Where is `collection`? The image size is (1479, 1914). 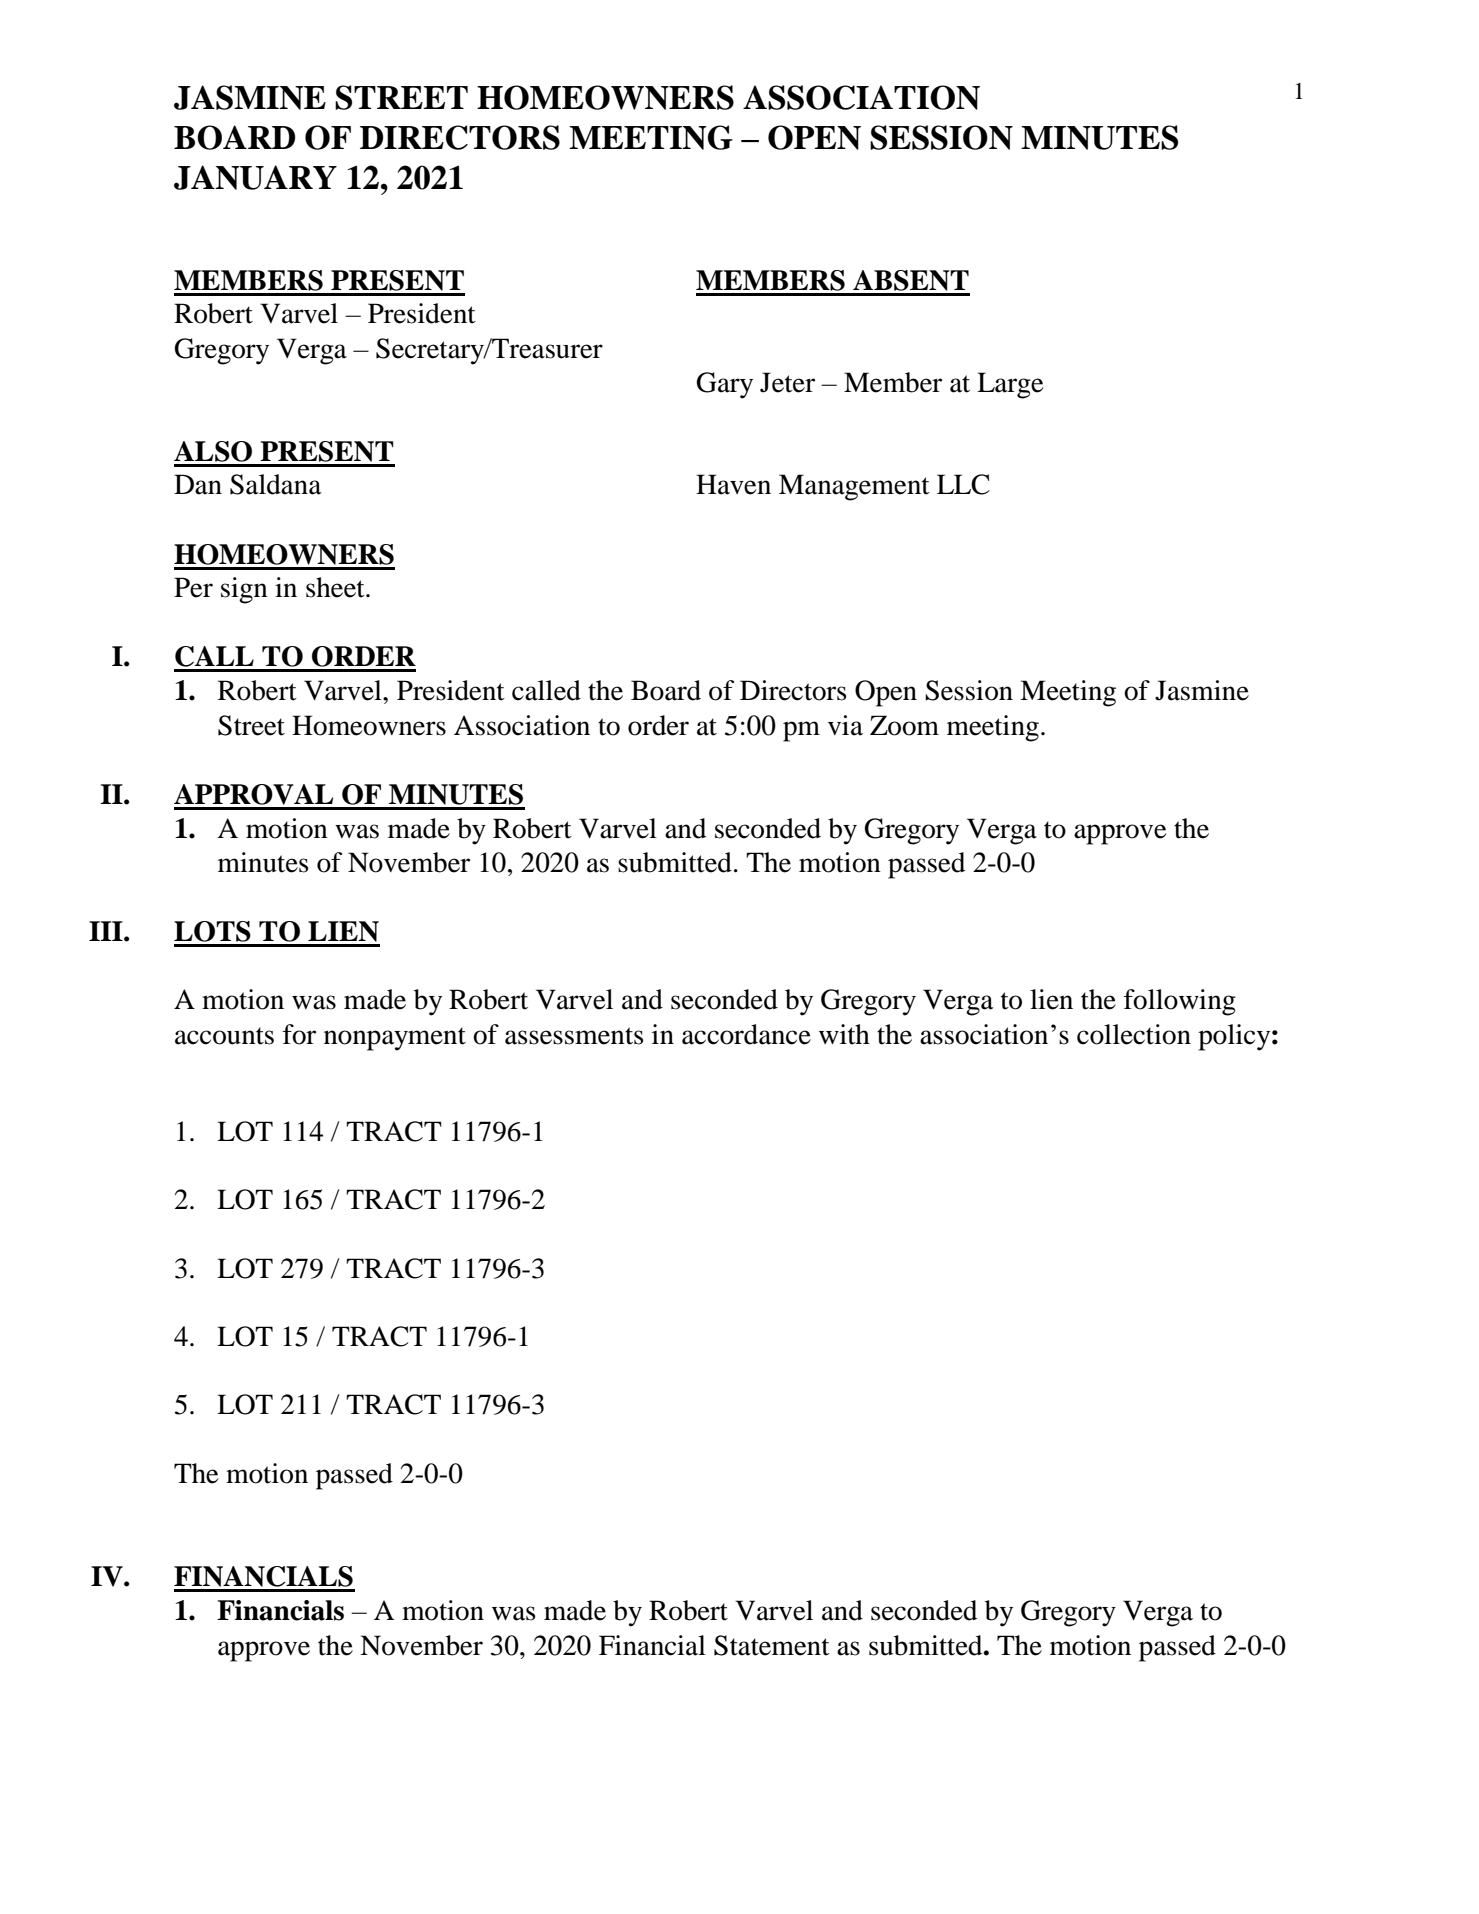
collection is located at coordinates (1134, 1034).
